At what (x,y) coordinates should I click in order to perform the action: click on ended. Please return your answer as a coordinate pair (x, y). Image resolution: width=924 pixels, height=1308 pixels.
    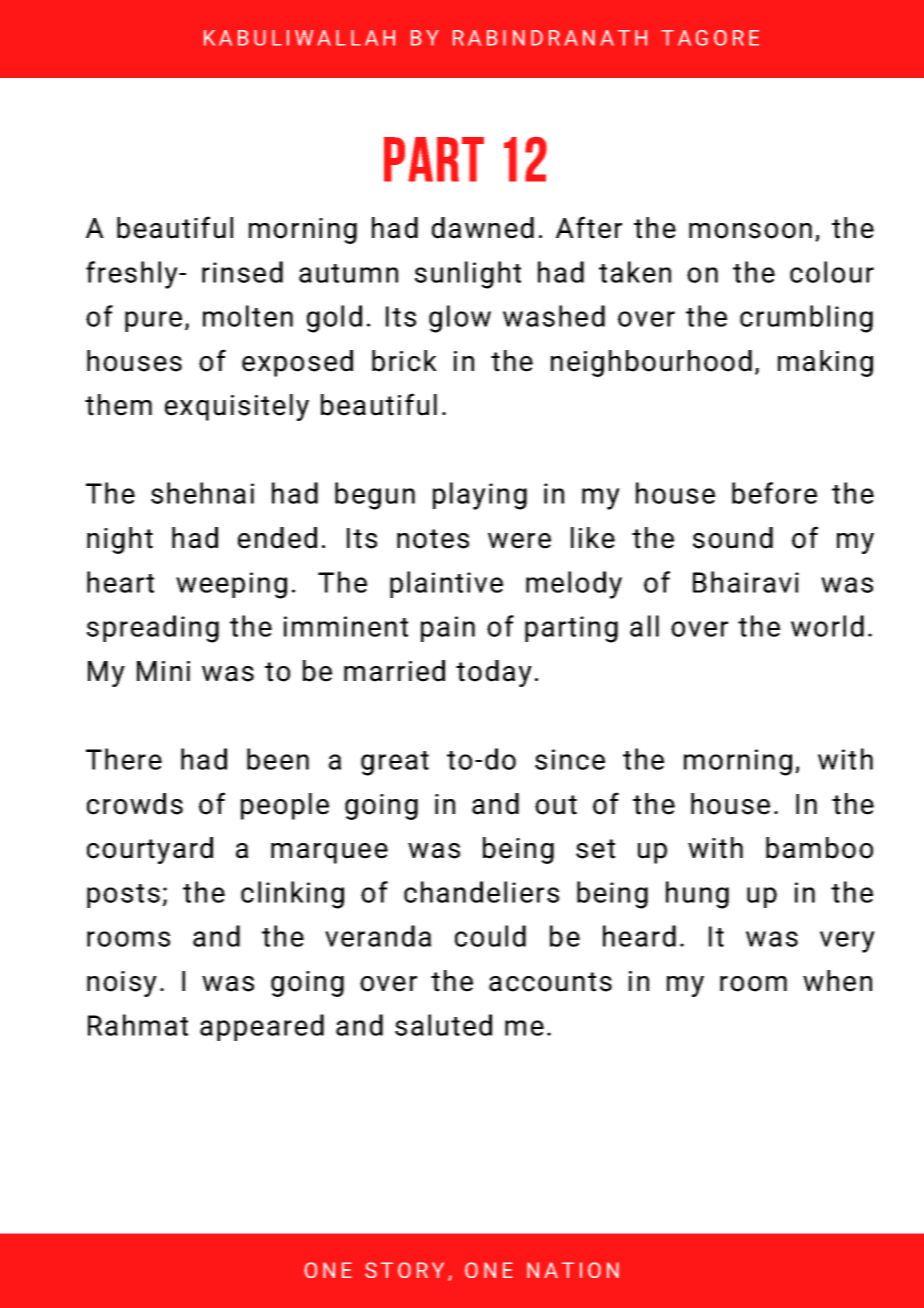
    Looking at the image, I should click on (277, 538).
